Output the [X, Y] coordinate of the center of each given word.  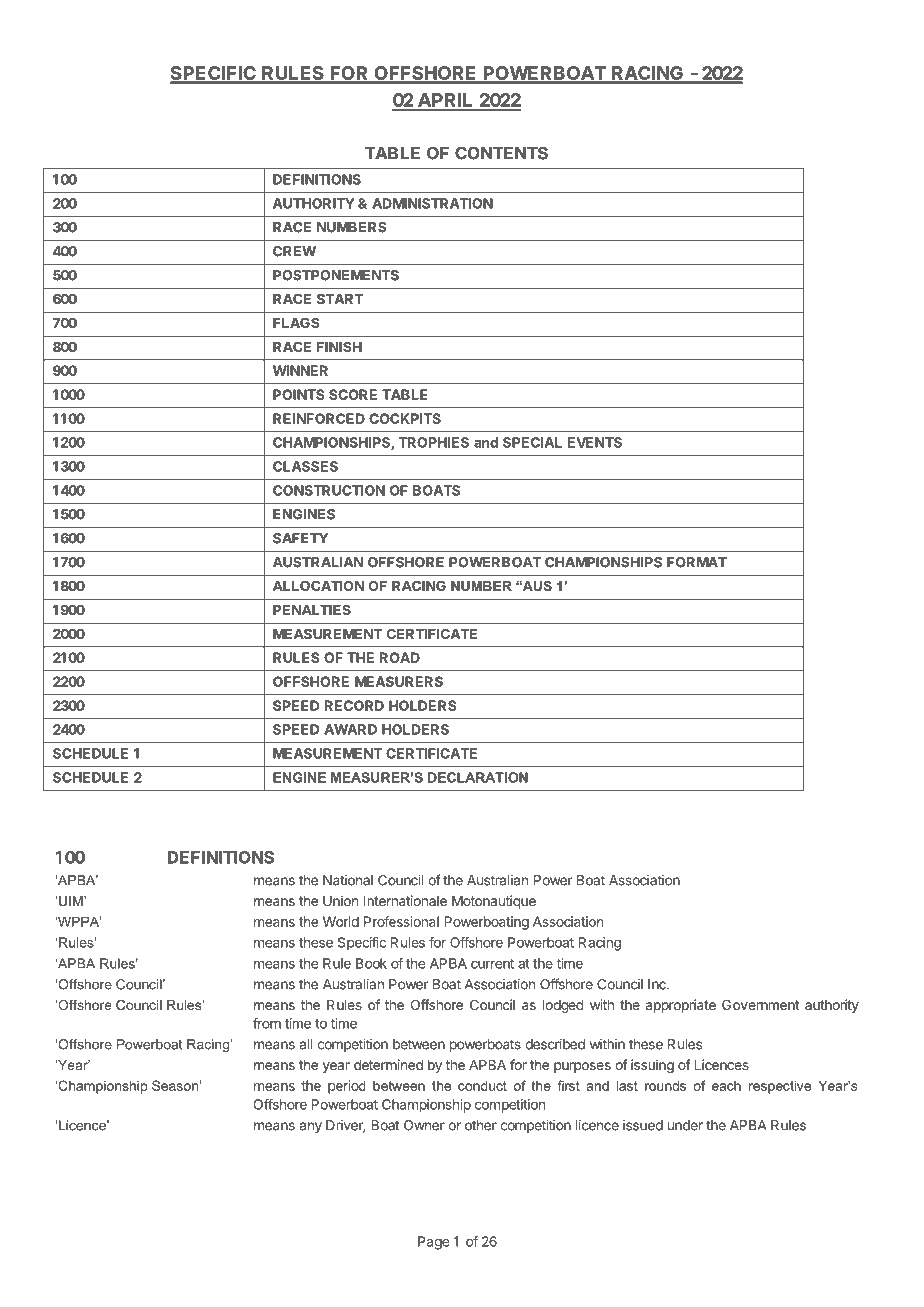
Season [175, 1085]
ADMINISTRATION [432, 203]
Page [433, 1243]
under [685, 1125]
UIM [72, 901]
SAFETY [300, 538]
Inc [658, 984]
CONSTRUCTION [329, 490]
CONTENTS [501, 153]
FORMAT [697, 562]
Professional [401, 921]
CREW [294, 251]
